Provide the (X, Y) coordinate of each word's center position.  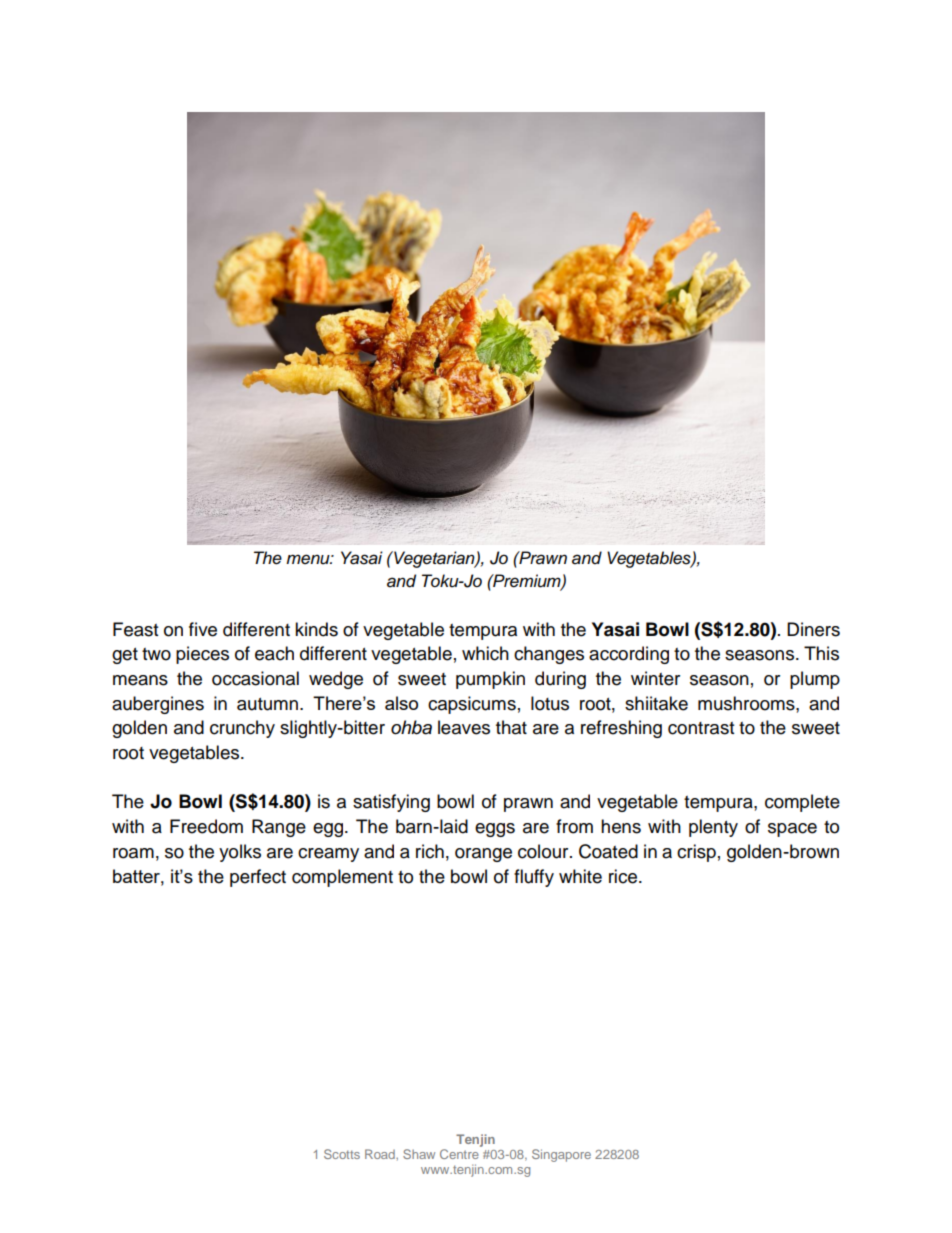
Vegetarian (434, 559)
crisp (696, 853)
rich (430, 851)
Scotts (342, 1154)
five (203, 629)
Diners (813, 629)
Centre (459, 1154)
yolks (240, 853)
